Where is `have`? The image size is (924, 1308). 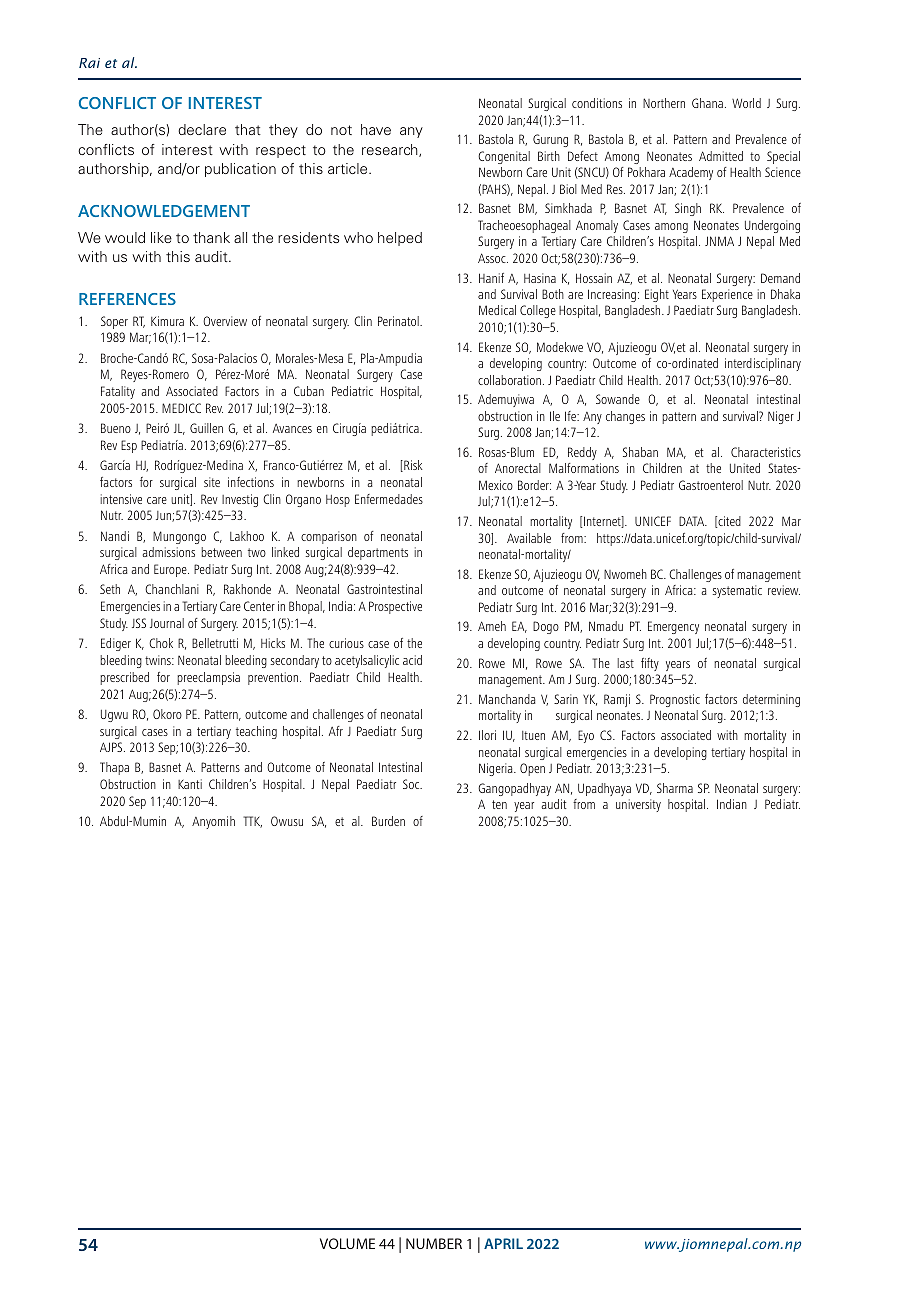 have is located at coordinates (376, 129).
